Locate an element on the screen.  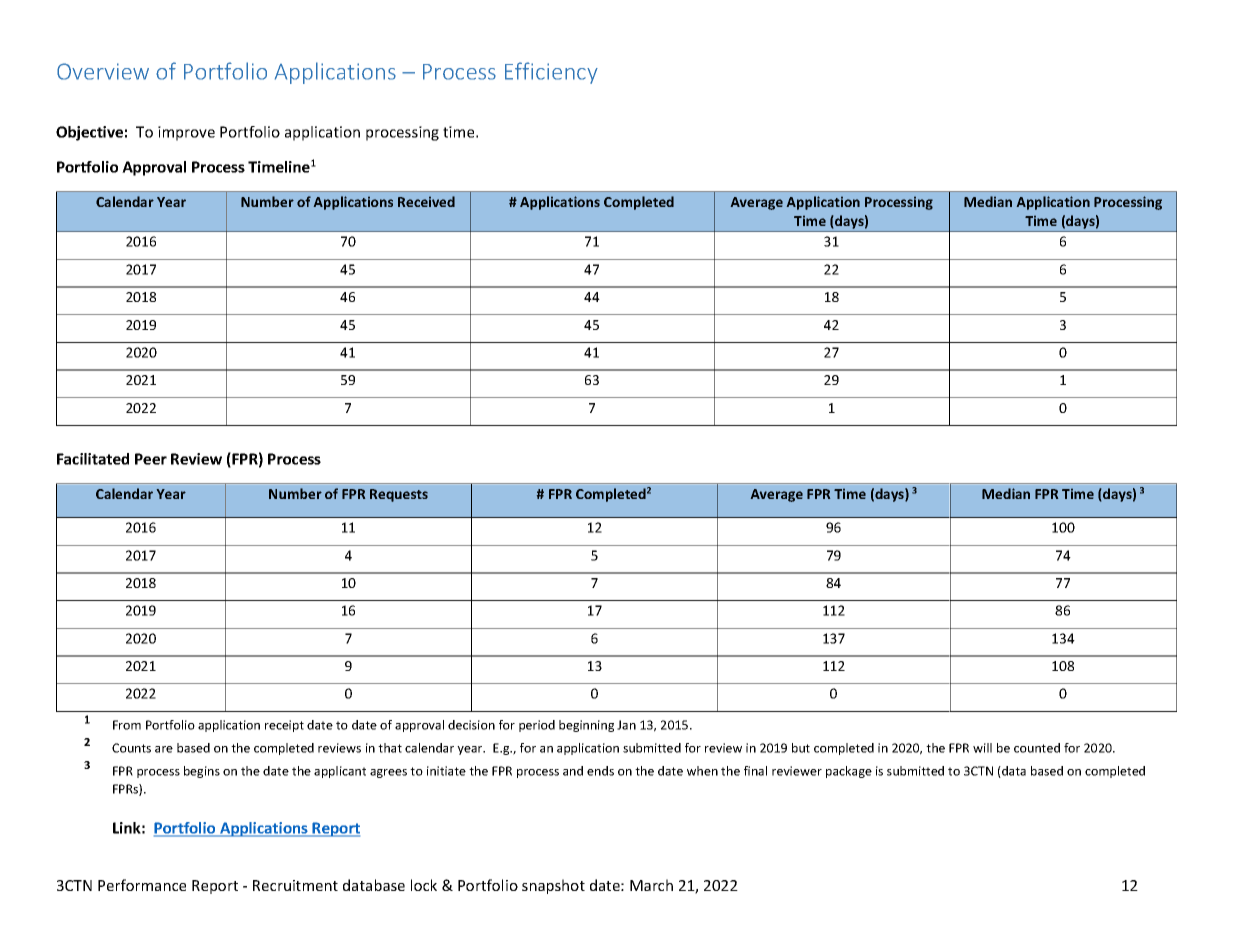
improve is located at coordinates (186, 133).
